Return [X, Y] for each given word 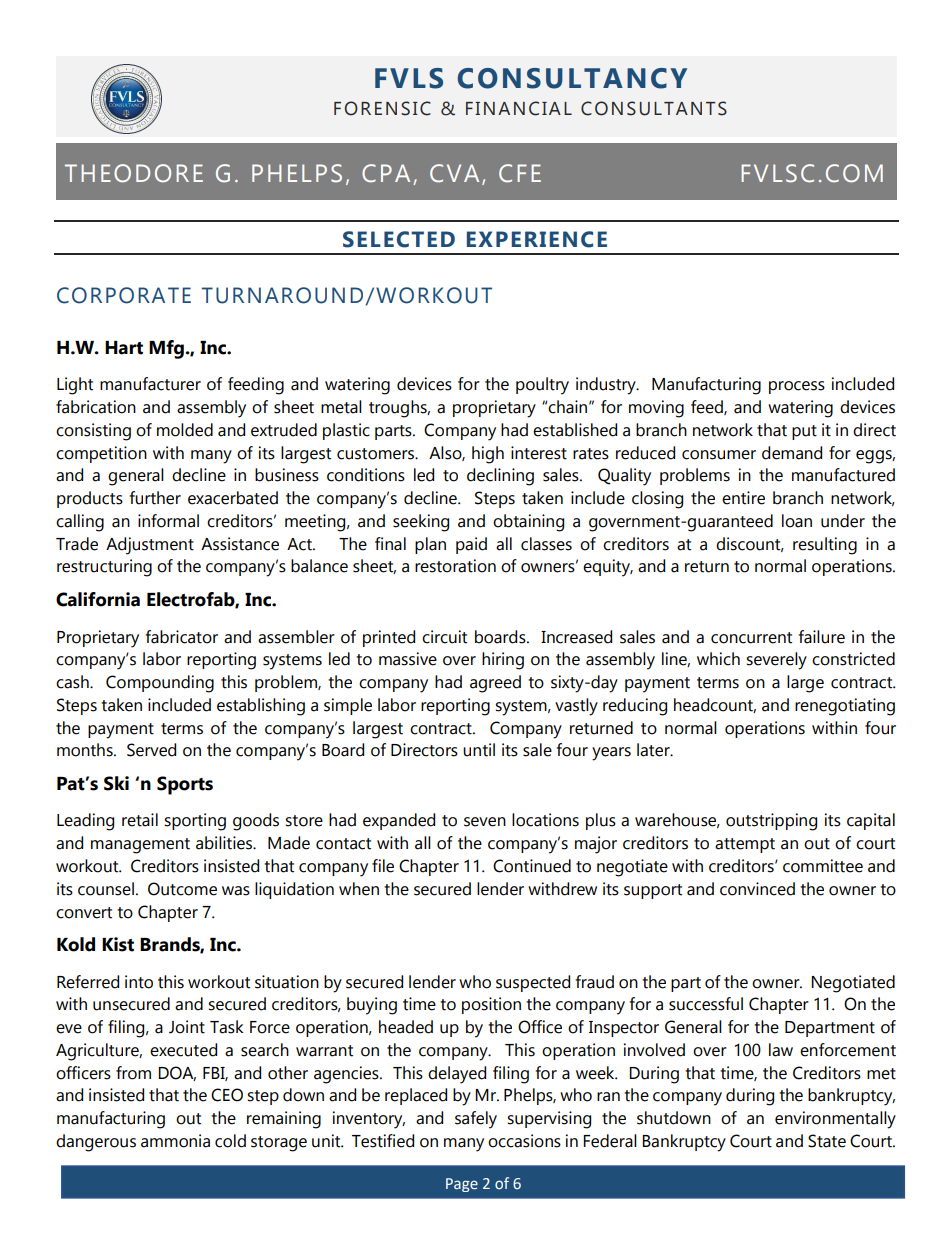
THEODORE [134, 173]
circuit [444, 637]
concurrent [751, 638]
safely [476, 1120]
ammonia [175, 1141]
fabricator [182, 637]
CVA [454, 173]
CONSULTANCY [572, 78]
